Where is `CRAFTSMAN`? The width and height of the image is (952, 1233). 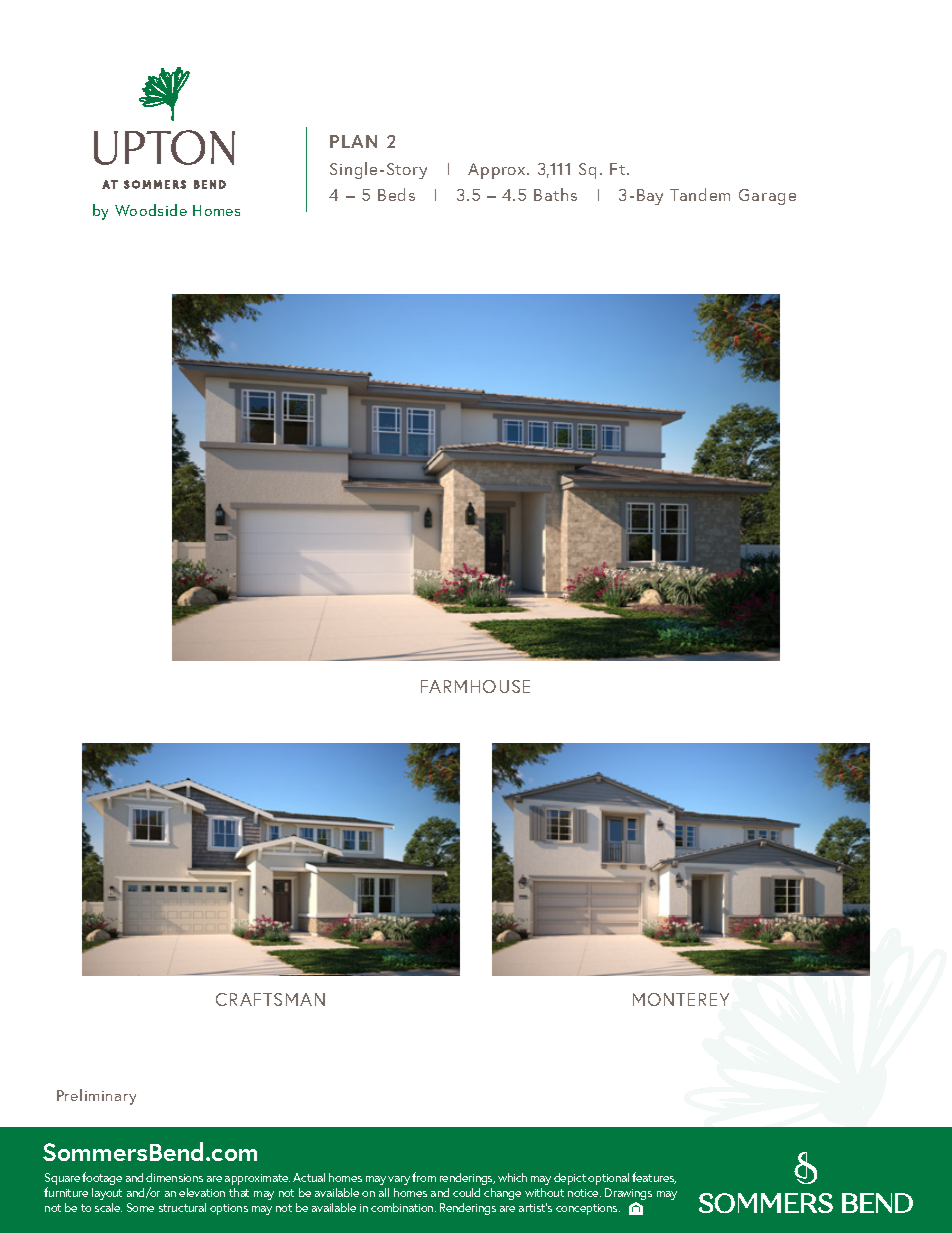
CRAFTSMAN is located at coordinates (270, 999).
